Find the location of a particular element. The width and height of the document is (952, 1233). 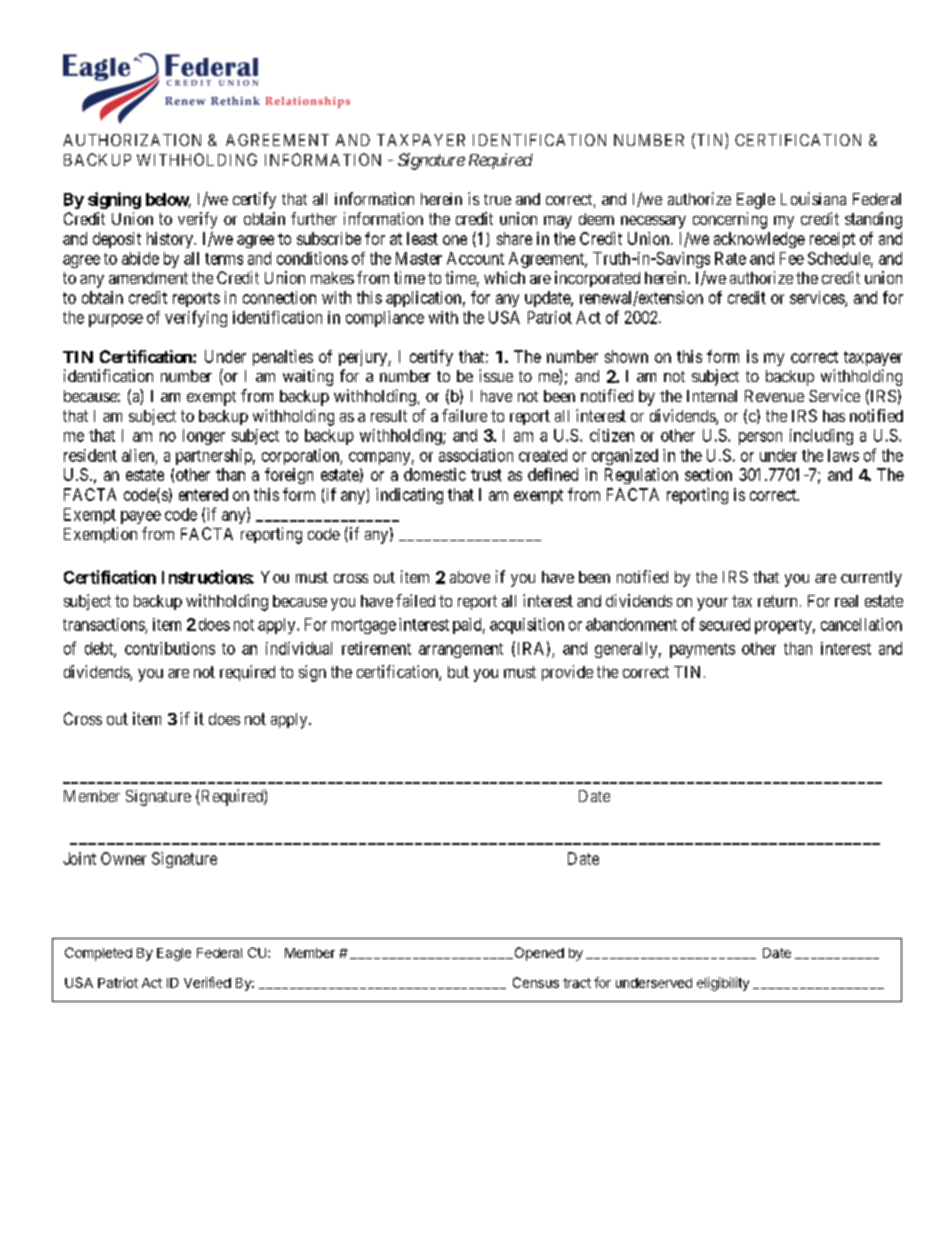

true is located at coordinates (497, 199).
